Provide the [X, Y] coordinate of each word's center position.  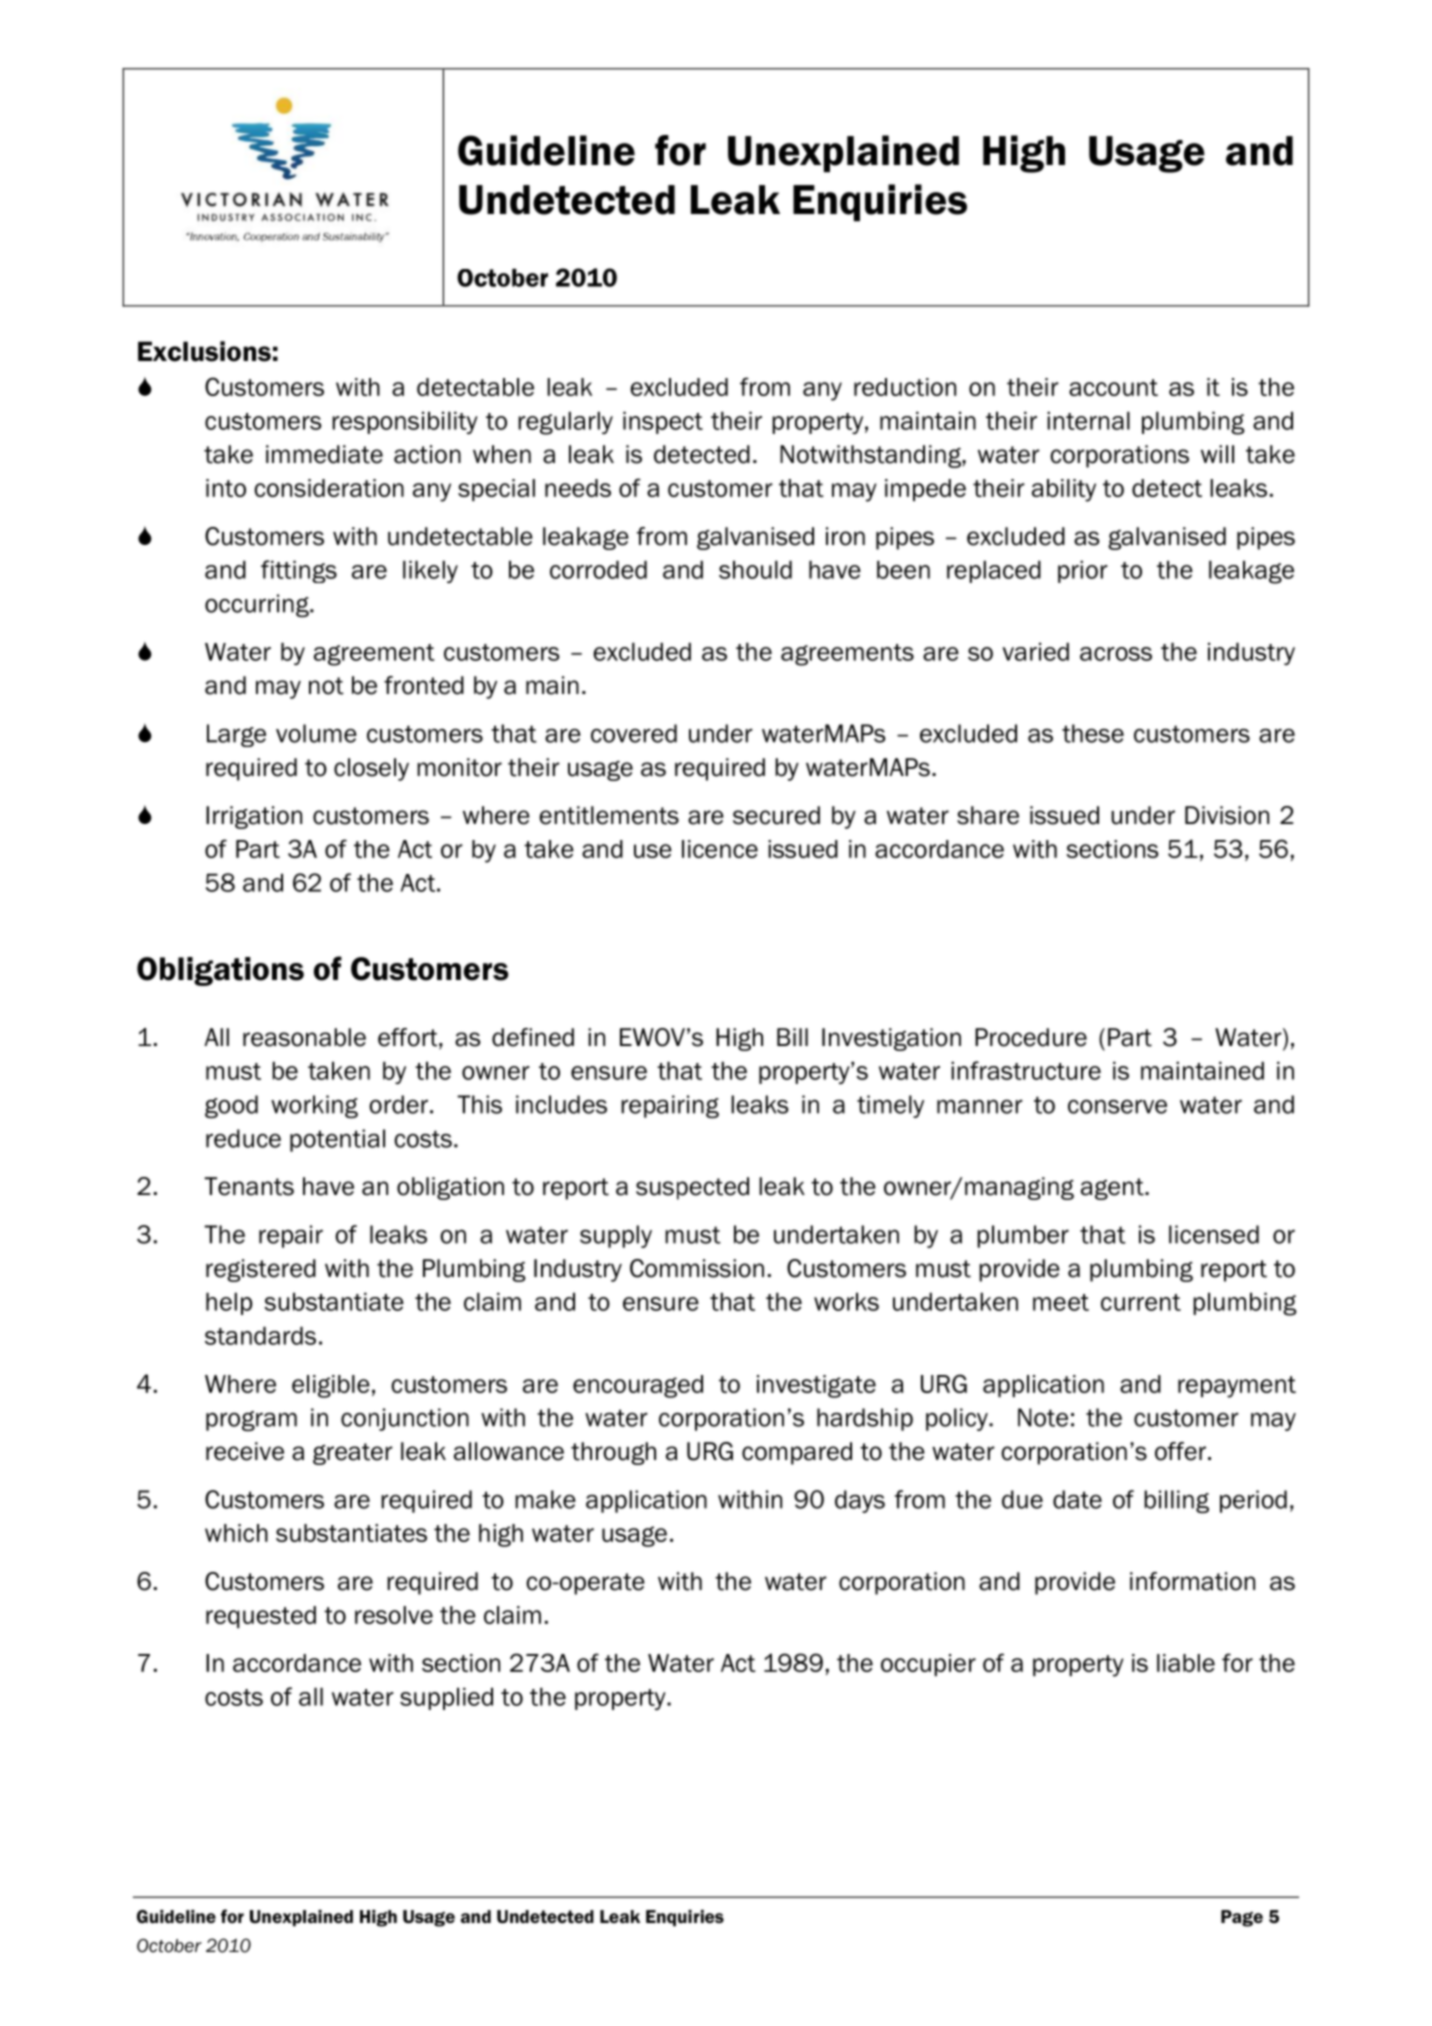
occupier [928, 1665]
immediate [324, 454]
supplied [446, 1698]
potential [337, 1140]
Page [1242, 1918]
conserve [1117, 1106]
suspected [692, 1188]
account [1113, 387]
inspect [663, 422]
